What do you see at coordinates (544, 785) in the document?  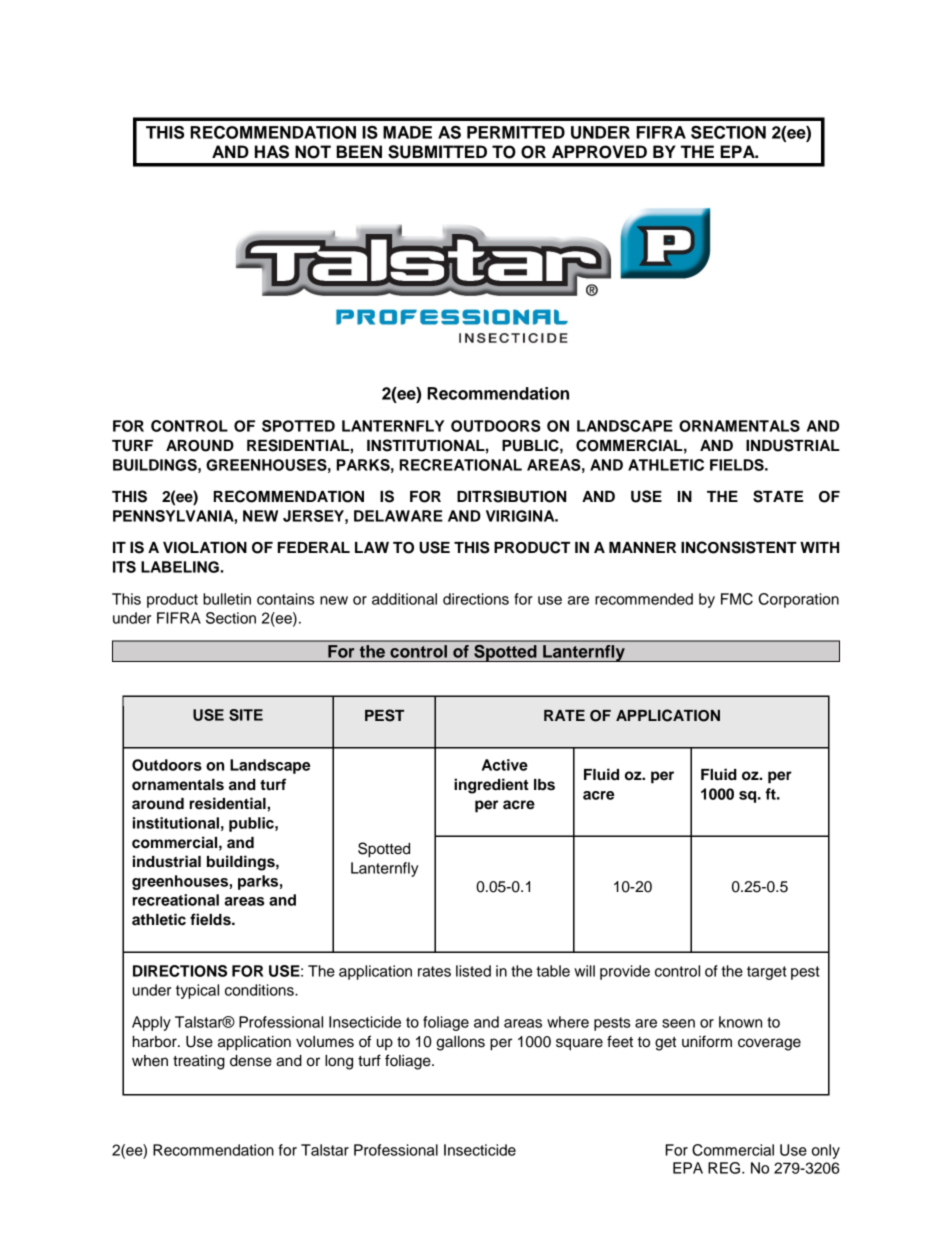 I see `lbs` at bounding box center [544, 785].
